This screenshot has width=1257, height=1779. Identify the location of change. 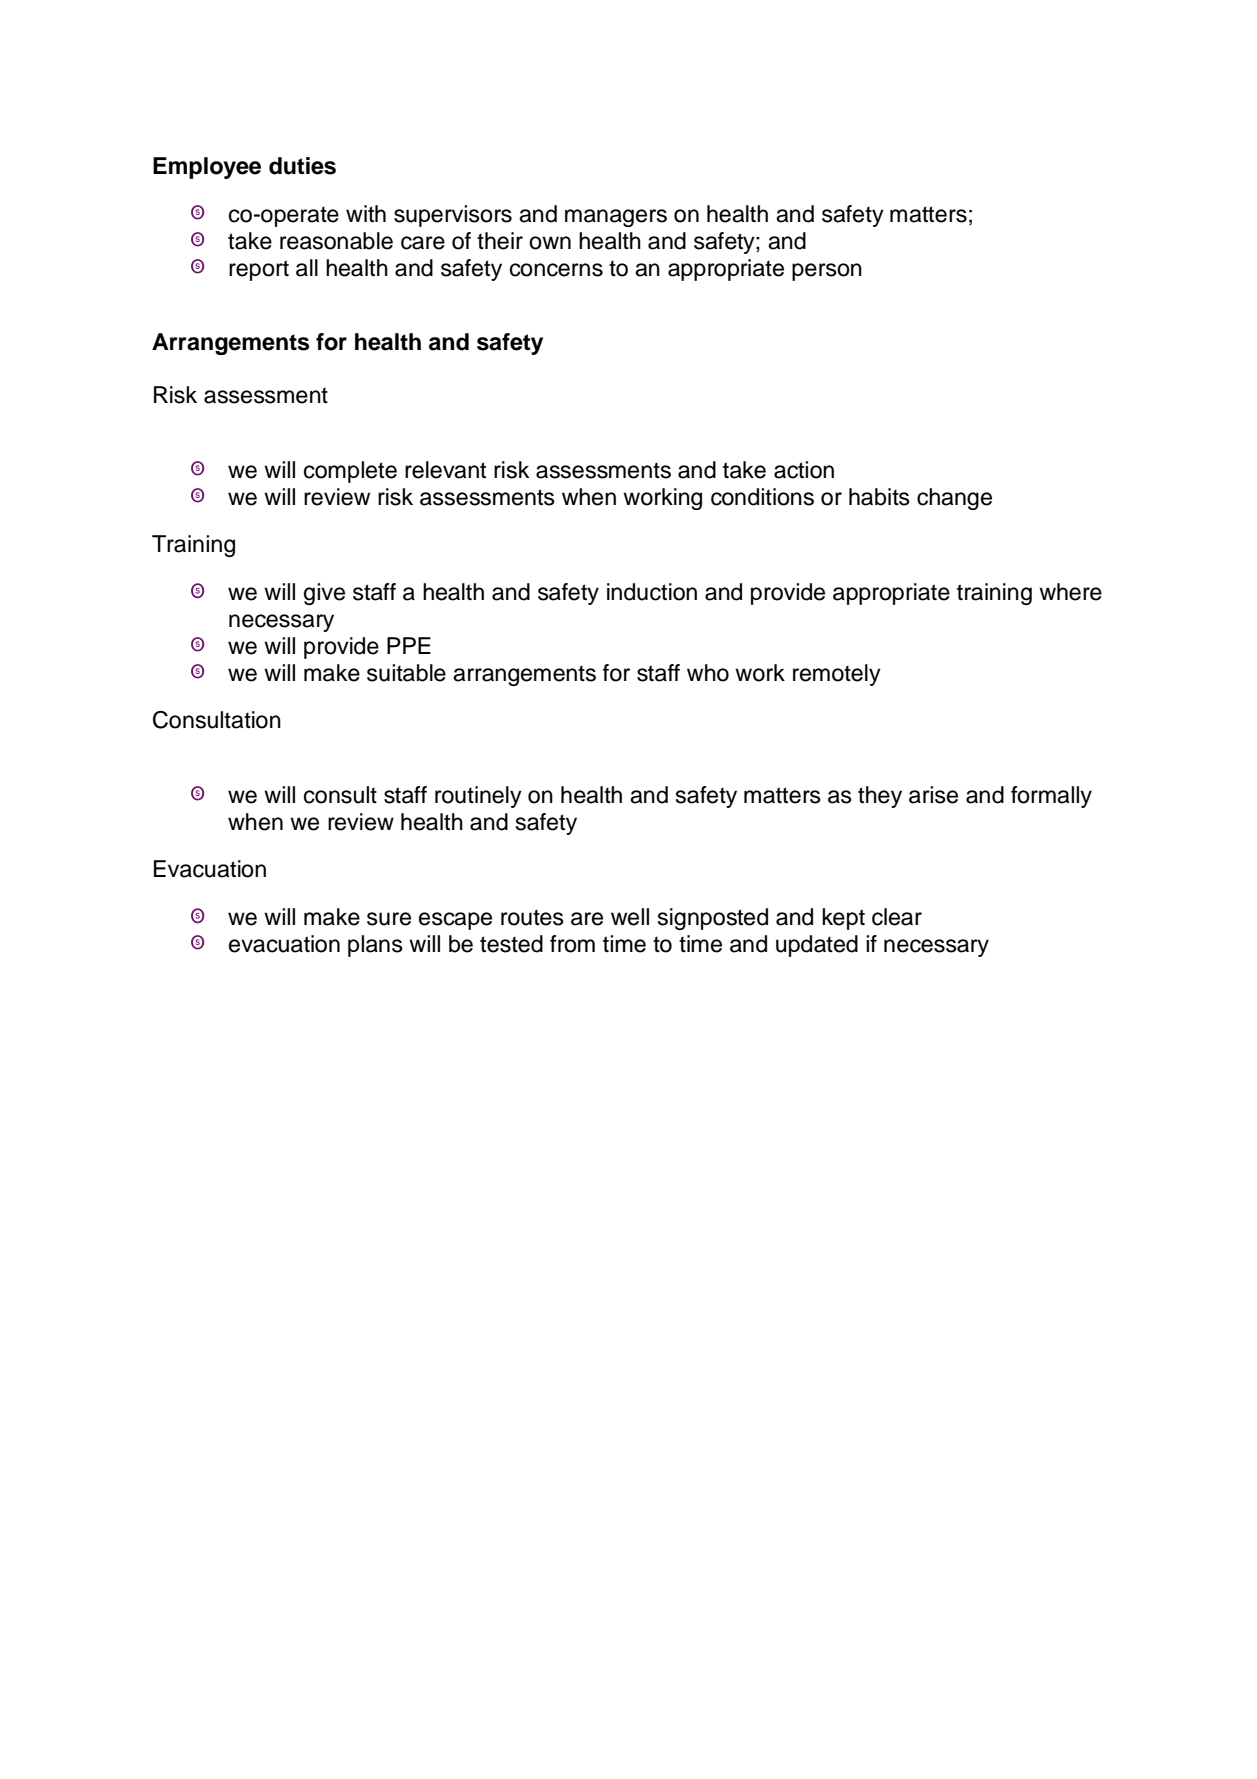
(954, 499).
